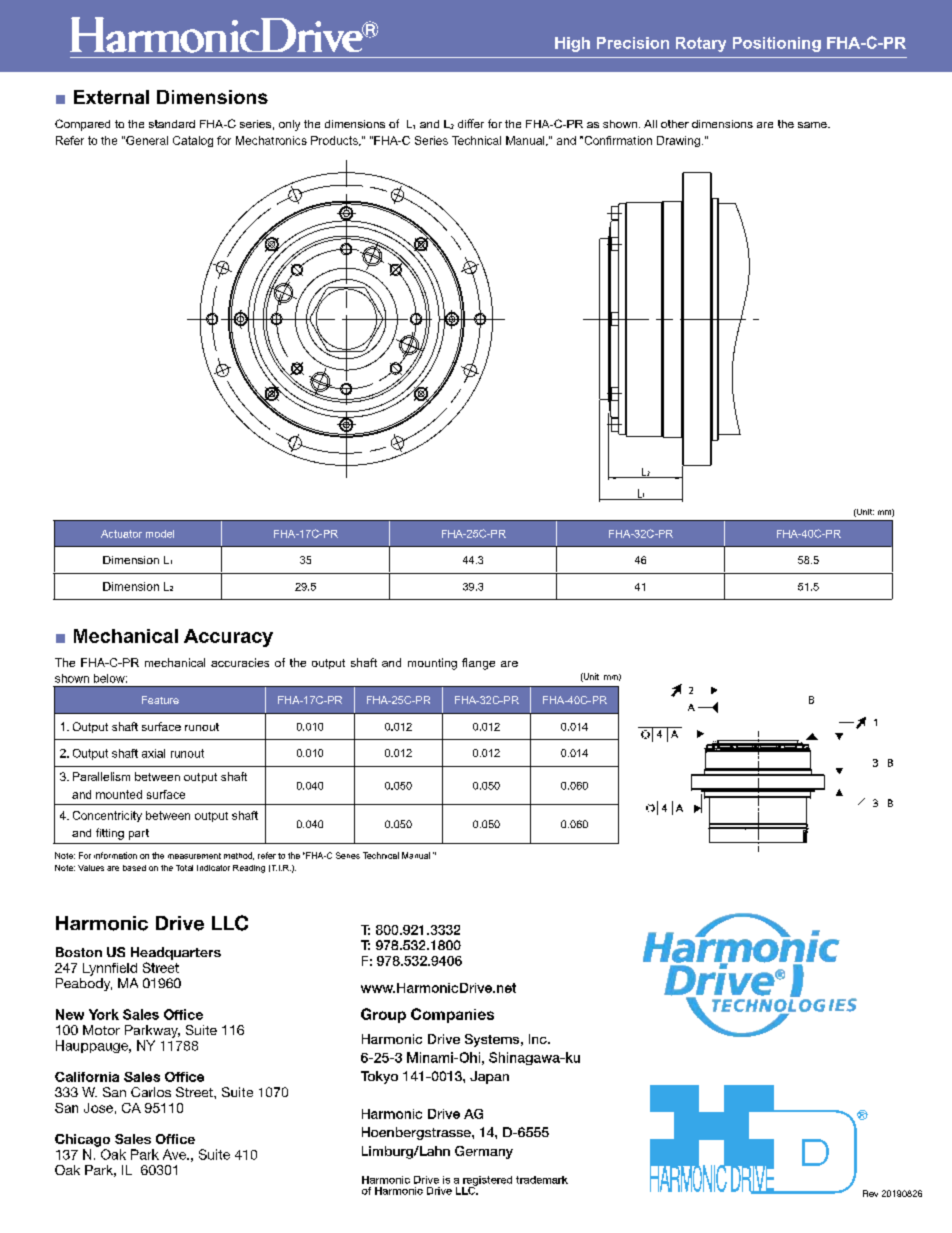  I want to click on differ, so click(471, 123).
